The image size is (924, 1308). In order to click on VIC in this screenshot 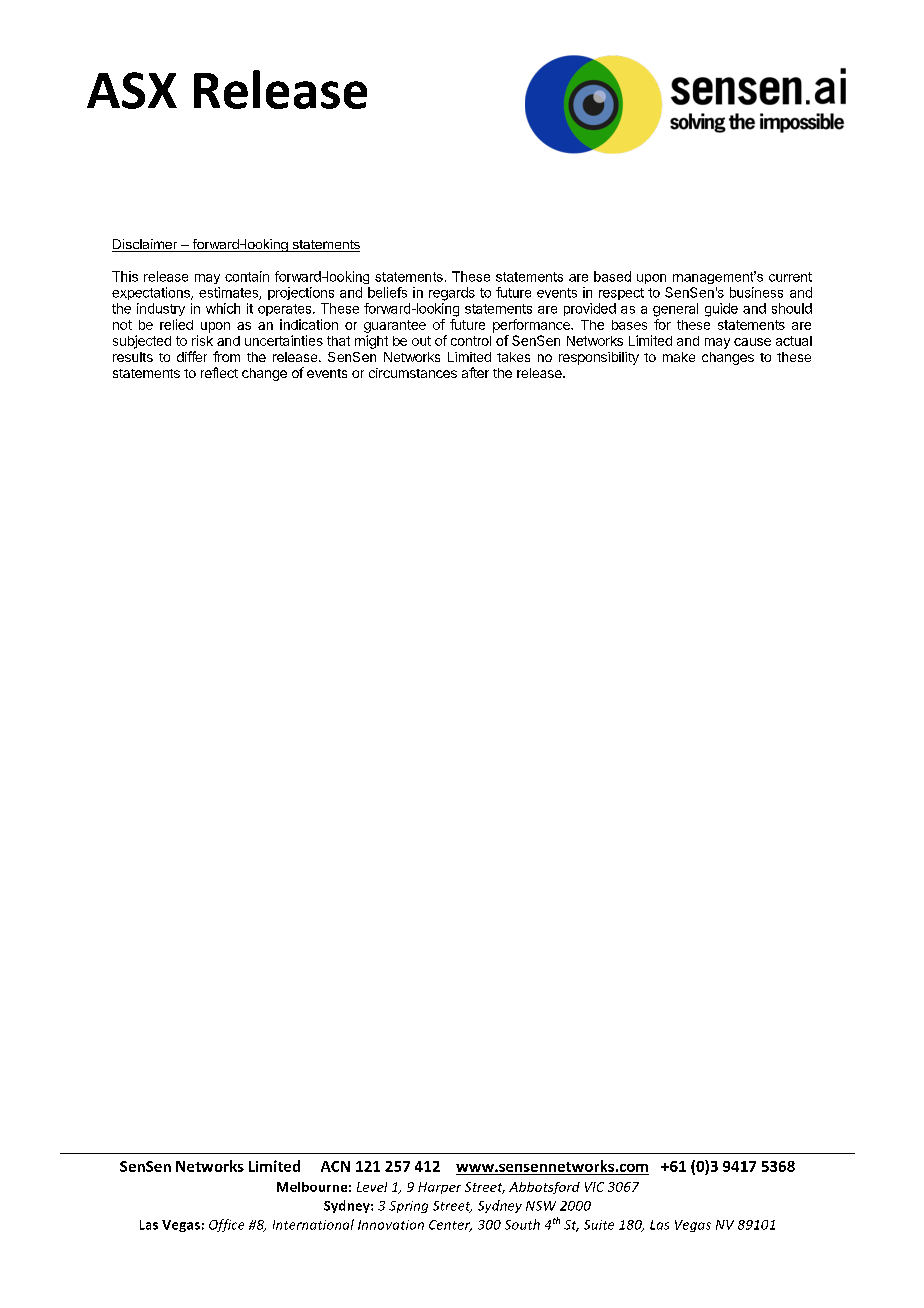, I will do `click(594, 1187)`.
